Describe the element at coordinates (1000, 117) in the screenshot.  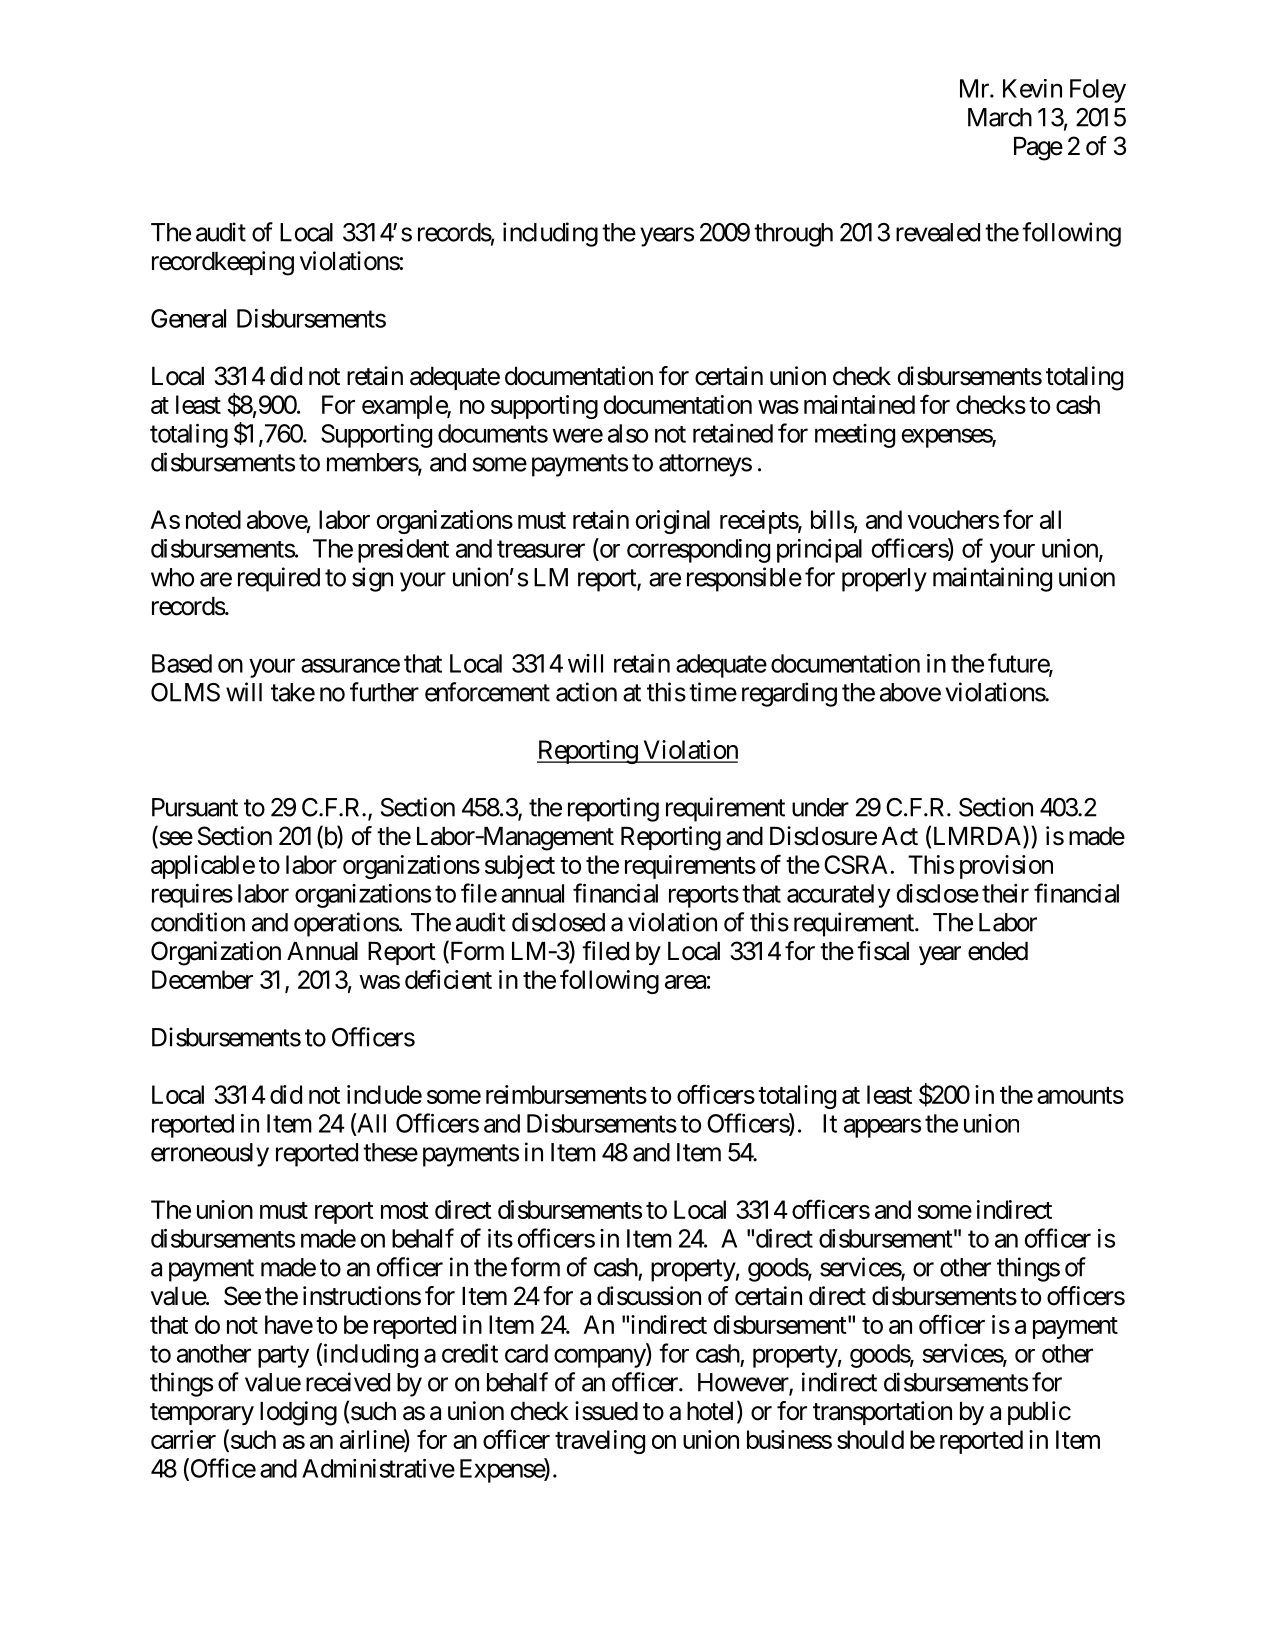
I see `March` at that location.
